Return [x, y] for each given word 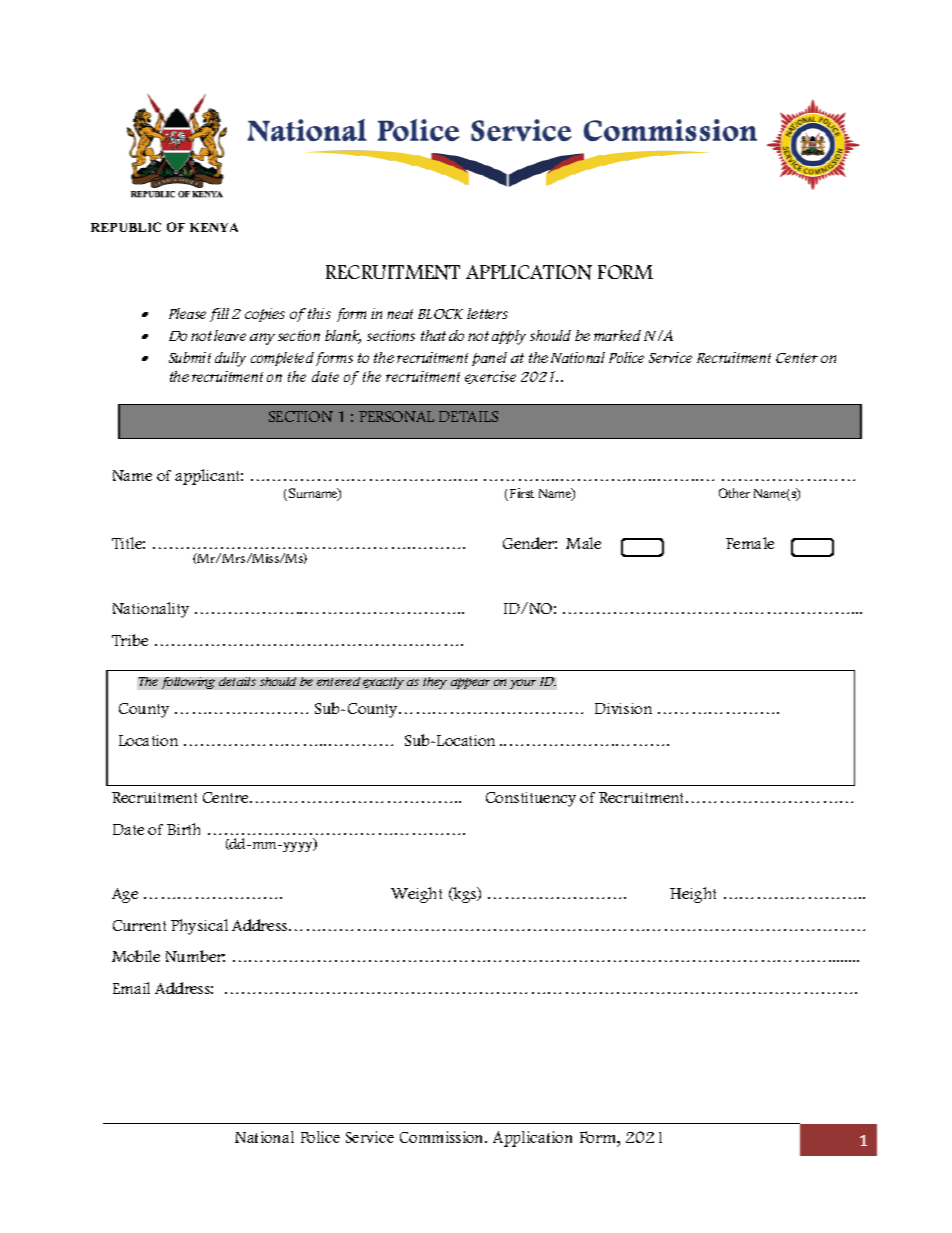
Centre [227, 797]
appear [470, 683]
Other [734, 493]
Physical [199, 927]
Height [693, 895]
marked [617, 335]
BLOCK [440, 314]
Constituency [531, 799]
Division [623, 708]
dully [230, 359]
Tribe [130, 640]
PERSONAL [396, 416]
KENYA [214, 227]
